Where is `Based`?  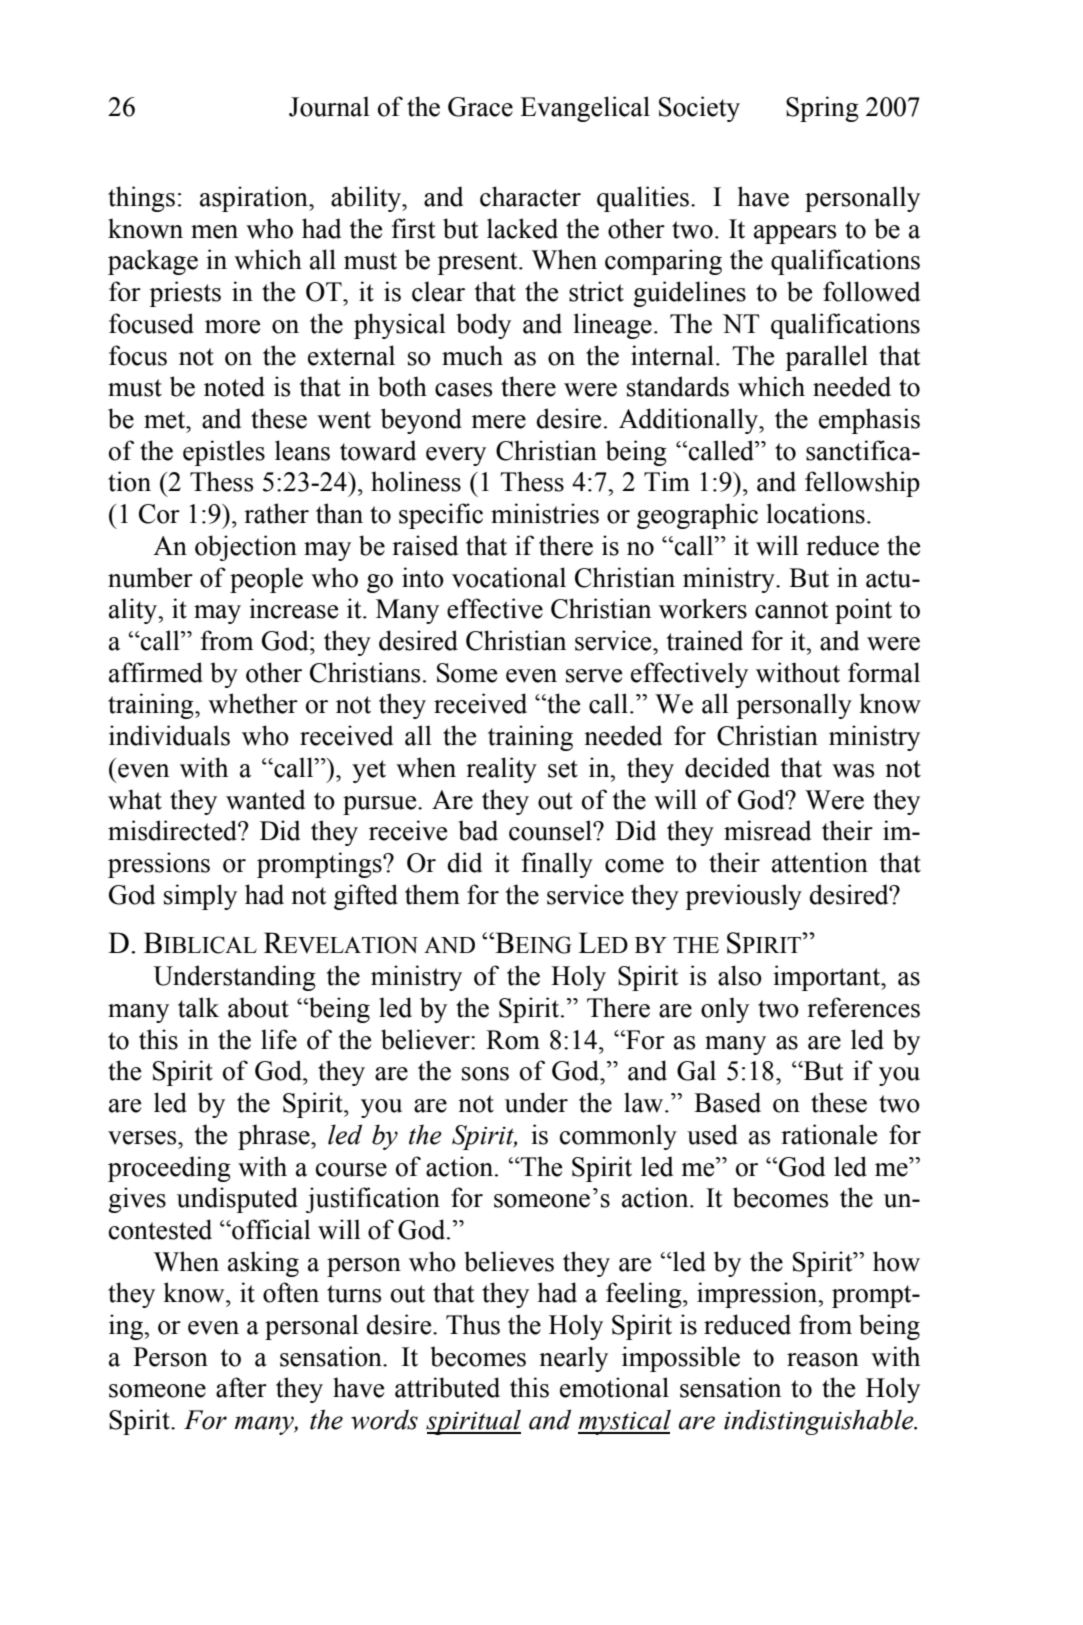
Based is located at coordinates (727, 1102).
